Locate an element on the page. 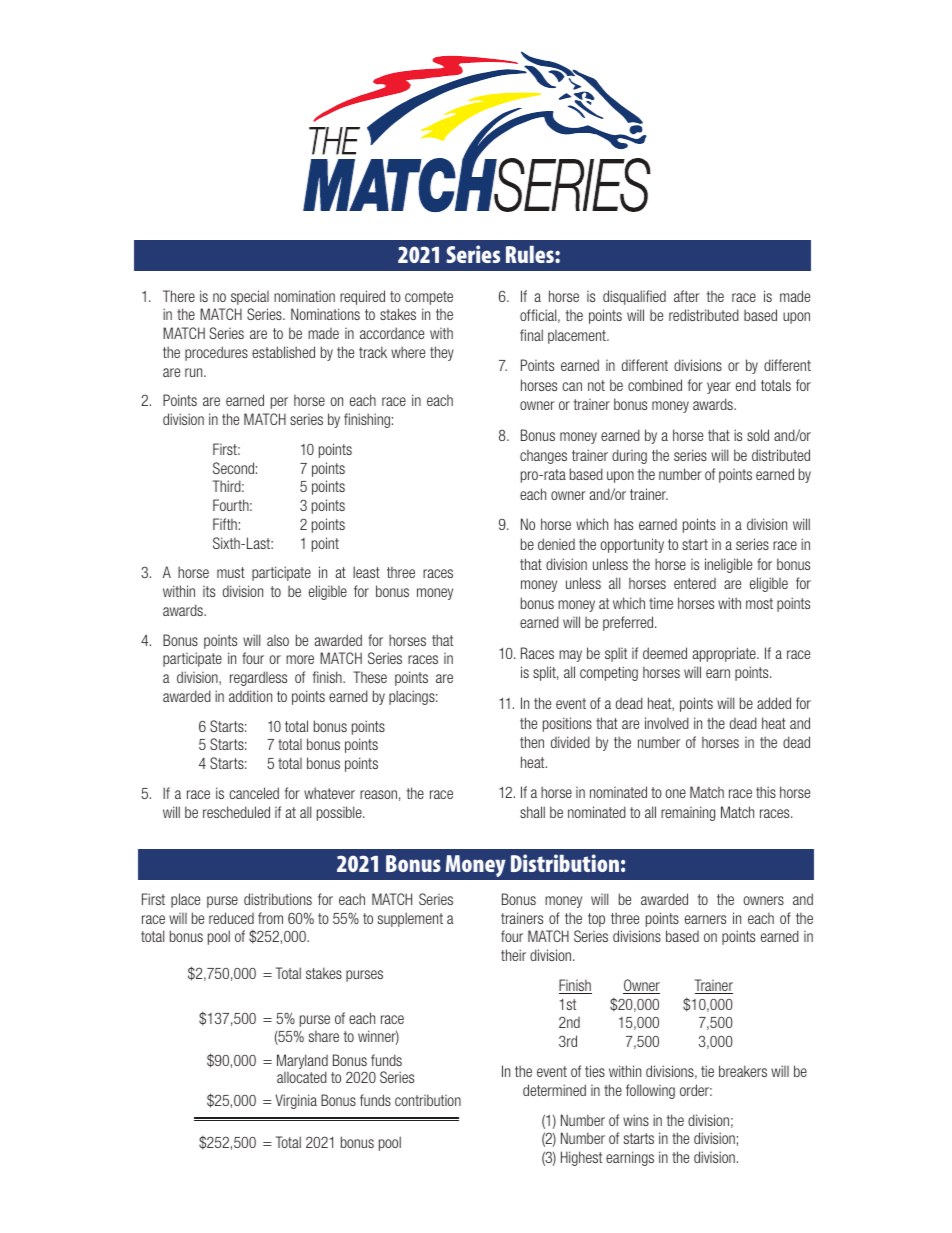  they is located at coordinates (442, 353).
